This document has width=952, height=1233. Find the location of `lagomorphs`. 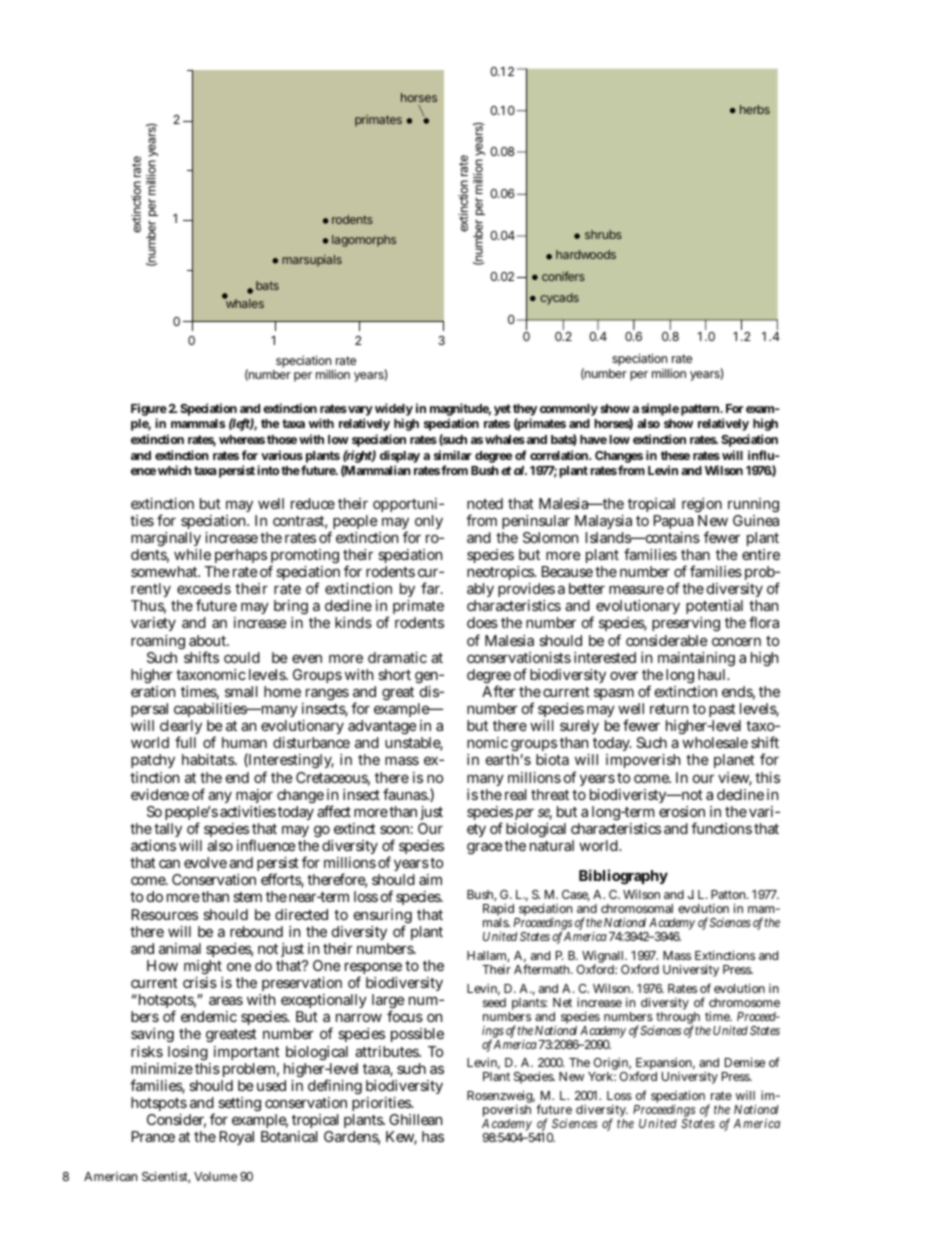

lagomorphs is located at coordinates (364, 241).
